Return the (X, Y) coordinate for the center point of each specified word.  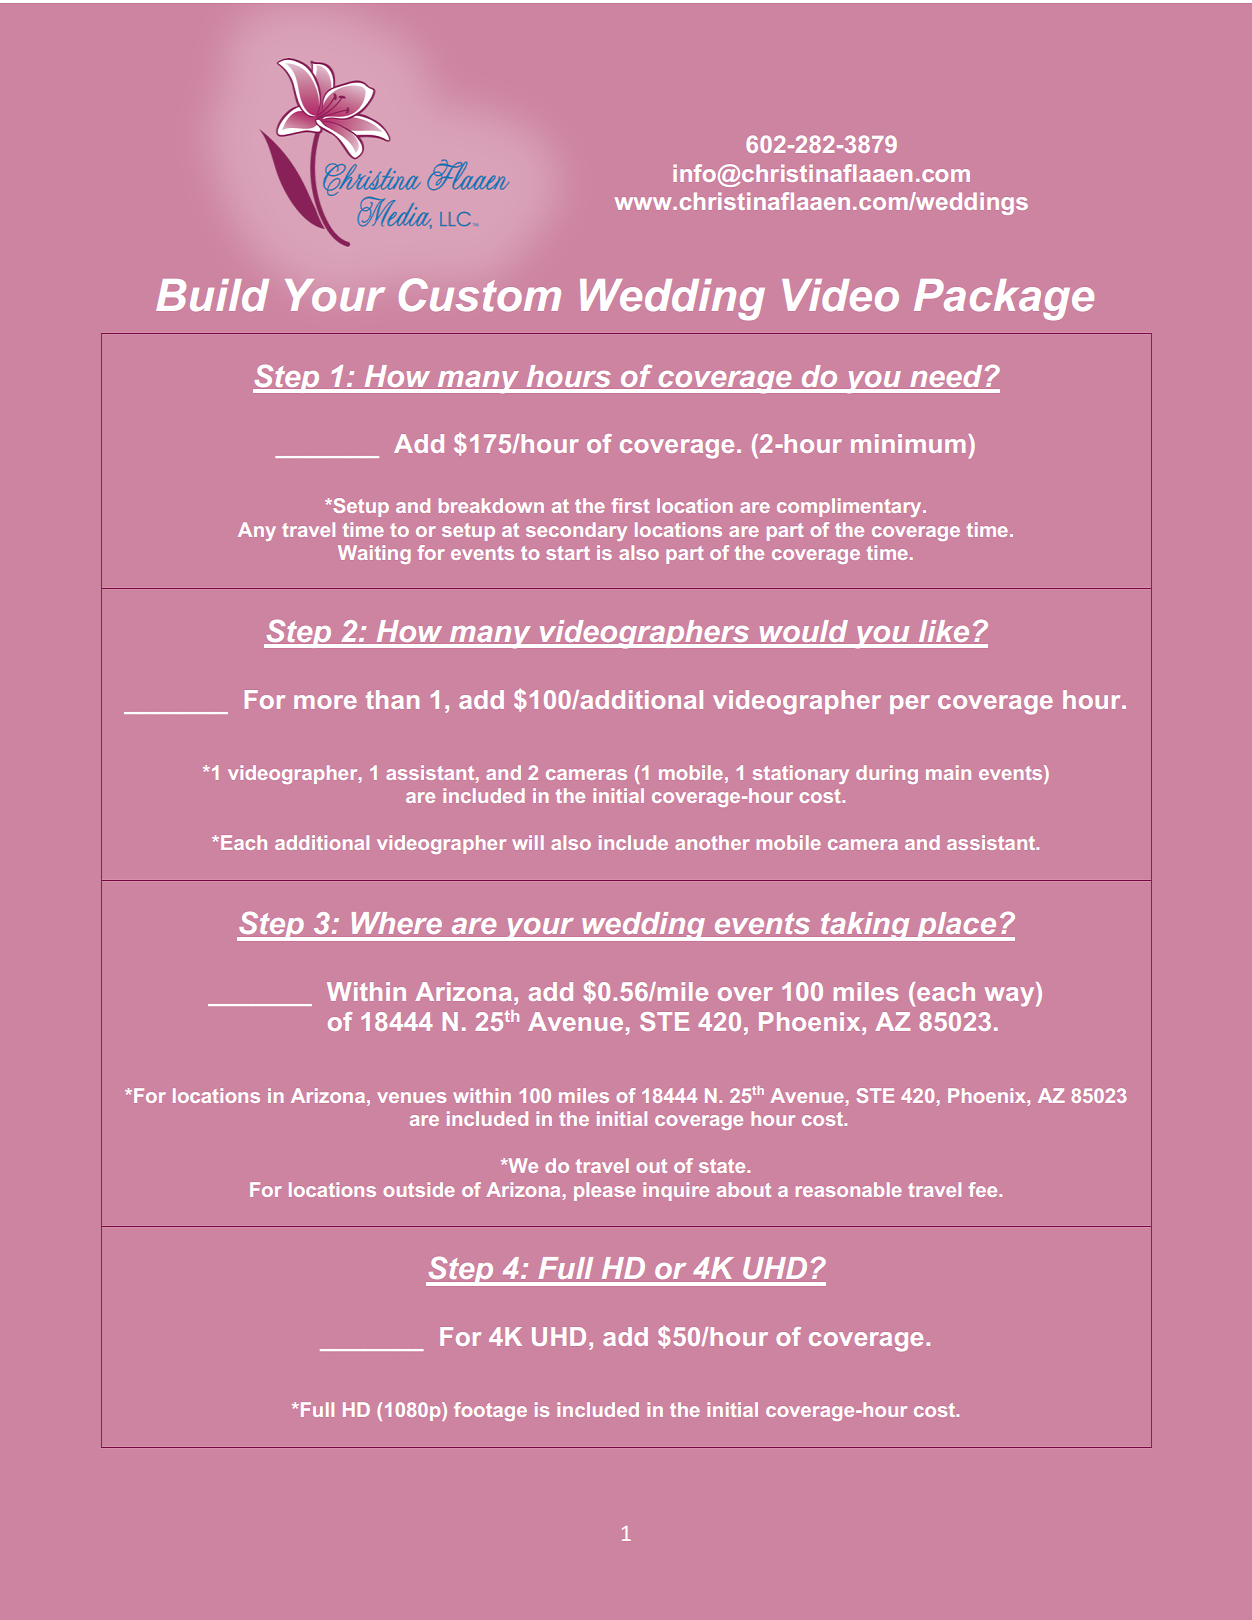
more (325, 702)
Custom (480, 295)
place (957, 926)
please (605, 1191)
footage (490, 1411)
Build (212, 295)
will (528, 842)
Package (1004, 299)
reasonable (849, 1189)
